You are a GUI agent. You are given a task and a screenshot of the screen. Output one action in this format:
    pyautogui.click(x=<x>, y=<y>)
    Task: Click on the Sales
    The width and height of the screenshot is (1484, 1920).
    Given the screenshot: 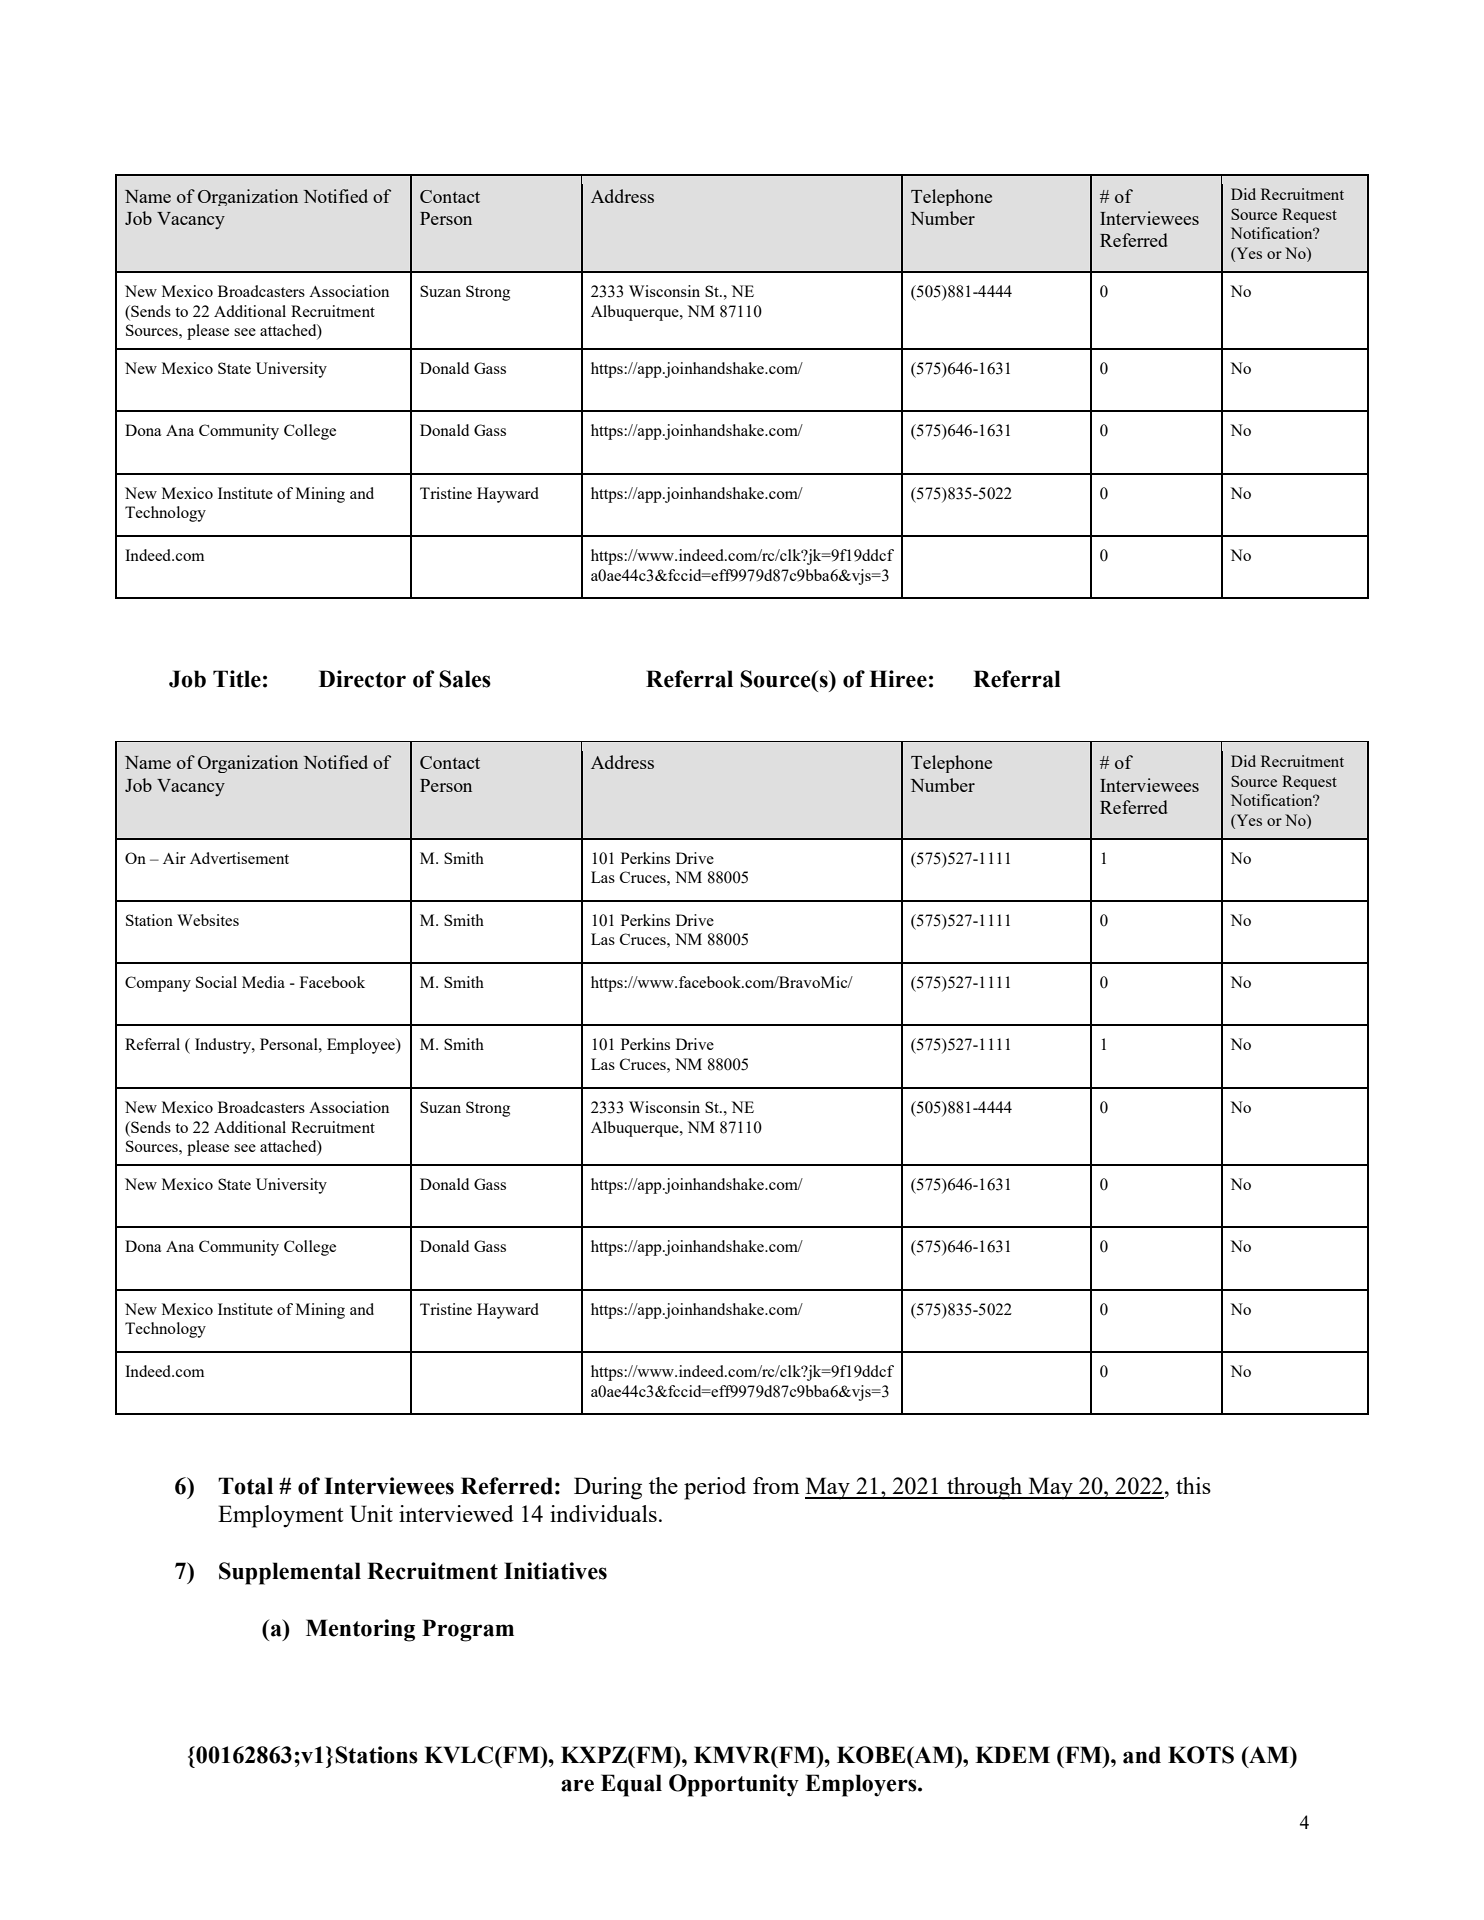 What is the action you would take?
    pyautogui.click(x=465, y=679)
